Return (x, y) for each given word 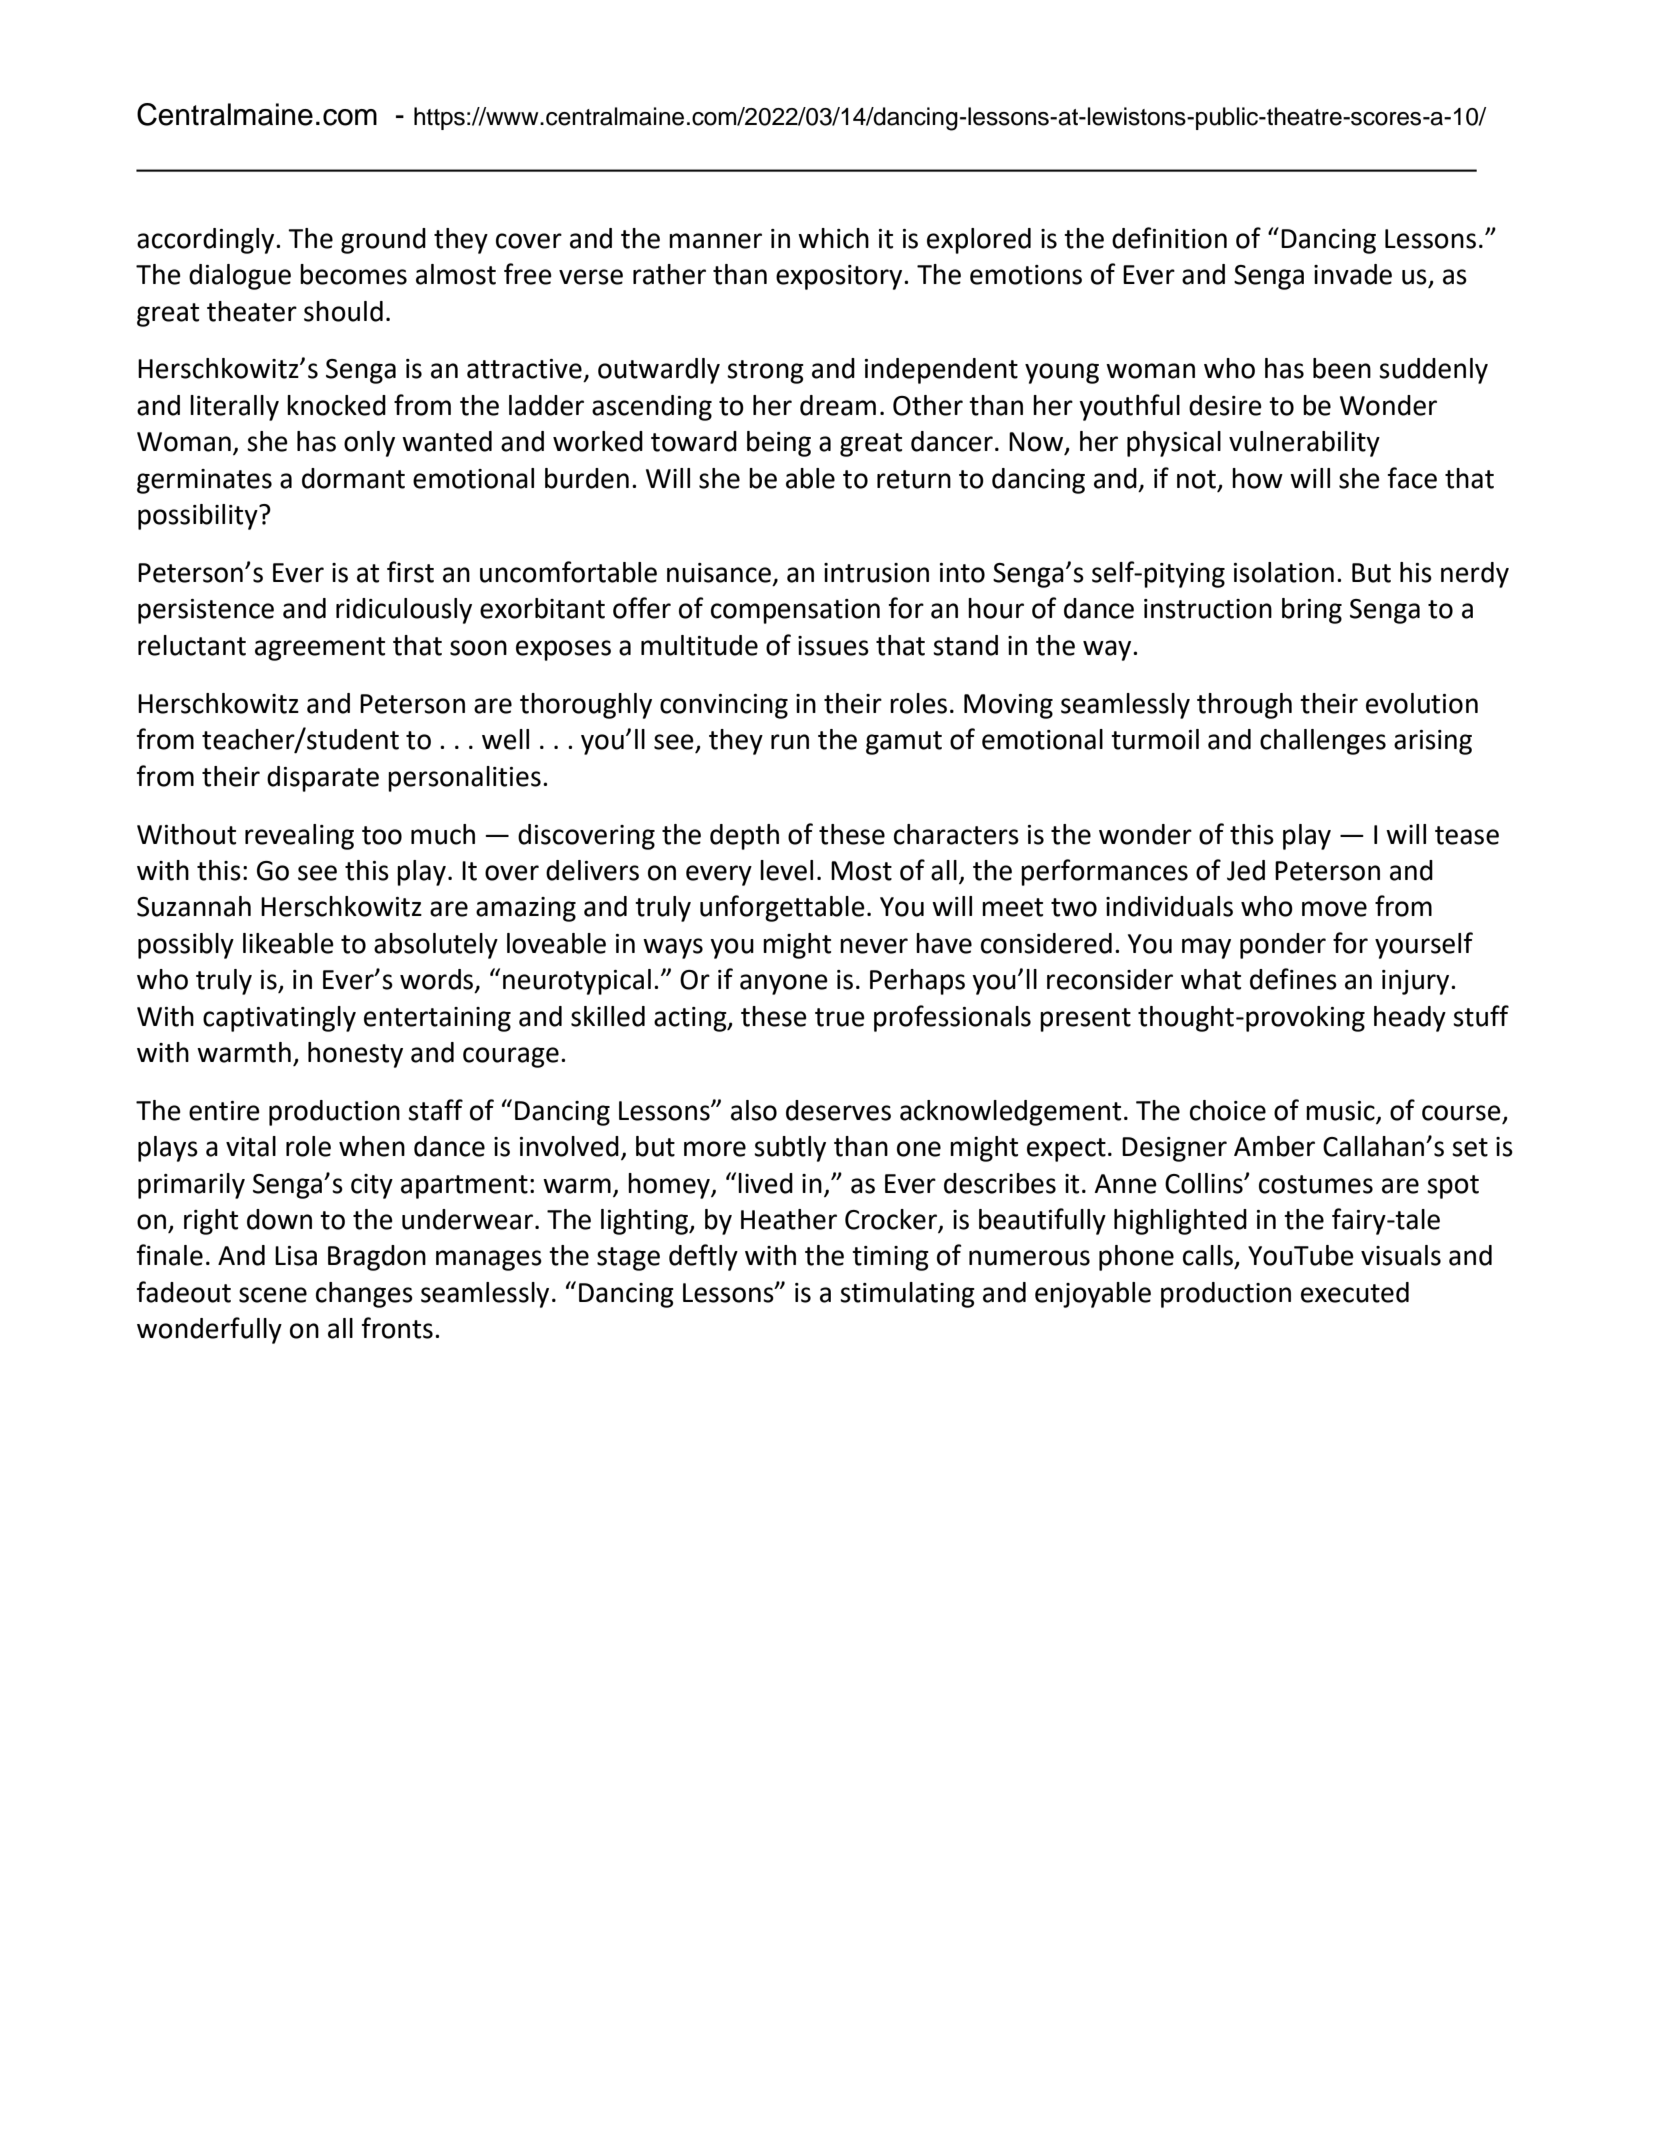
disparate (323, 779)
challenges (1323, 742)
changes (364, 1295)
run (790, 742)
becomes (353, 274)
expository (840, 277)
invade (1353, 274)
